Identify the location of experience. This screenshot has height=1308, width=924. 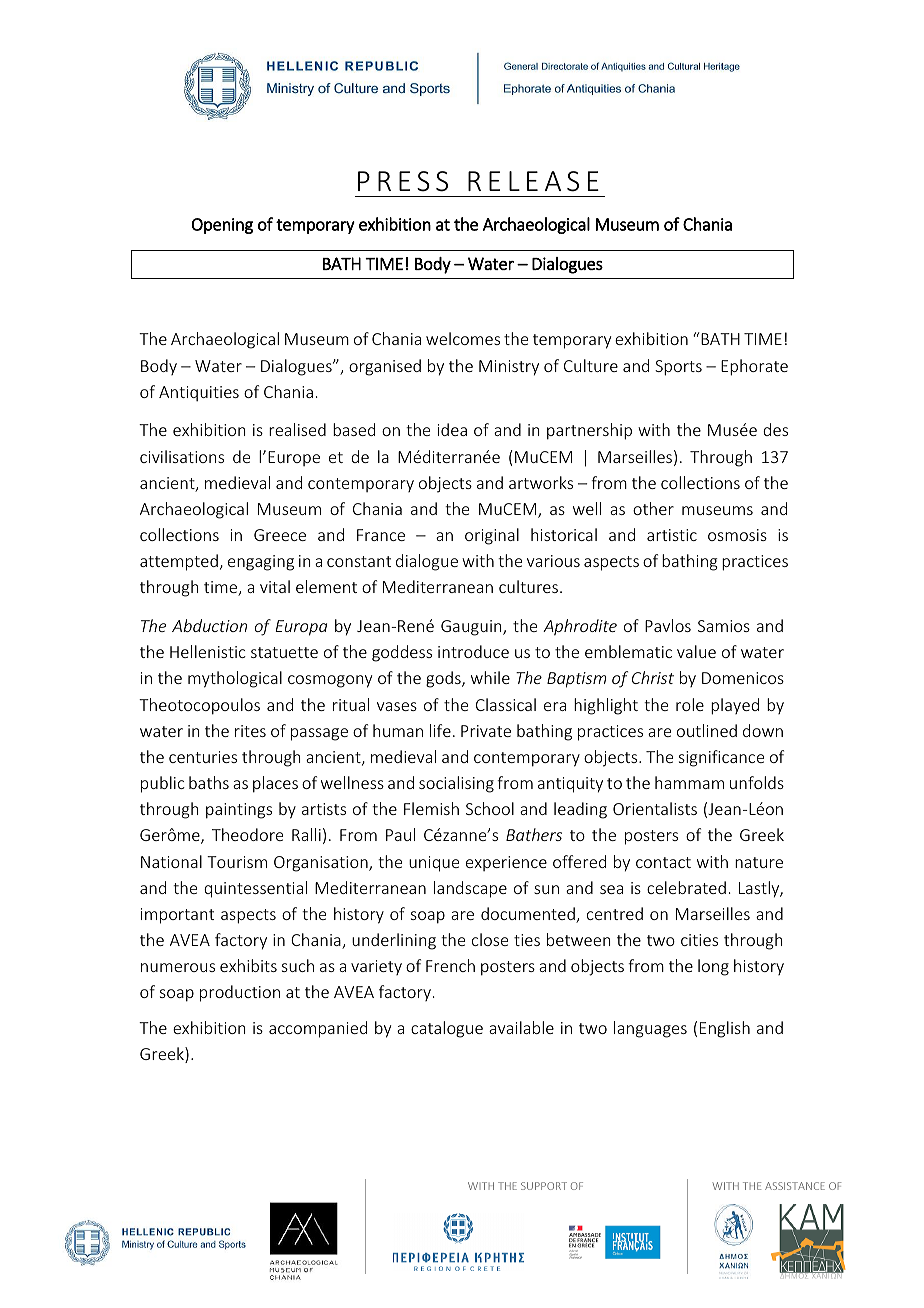
(506, 863).
